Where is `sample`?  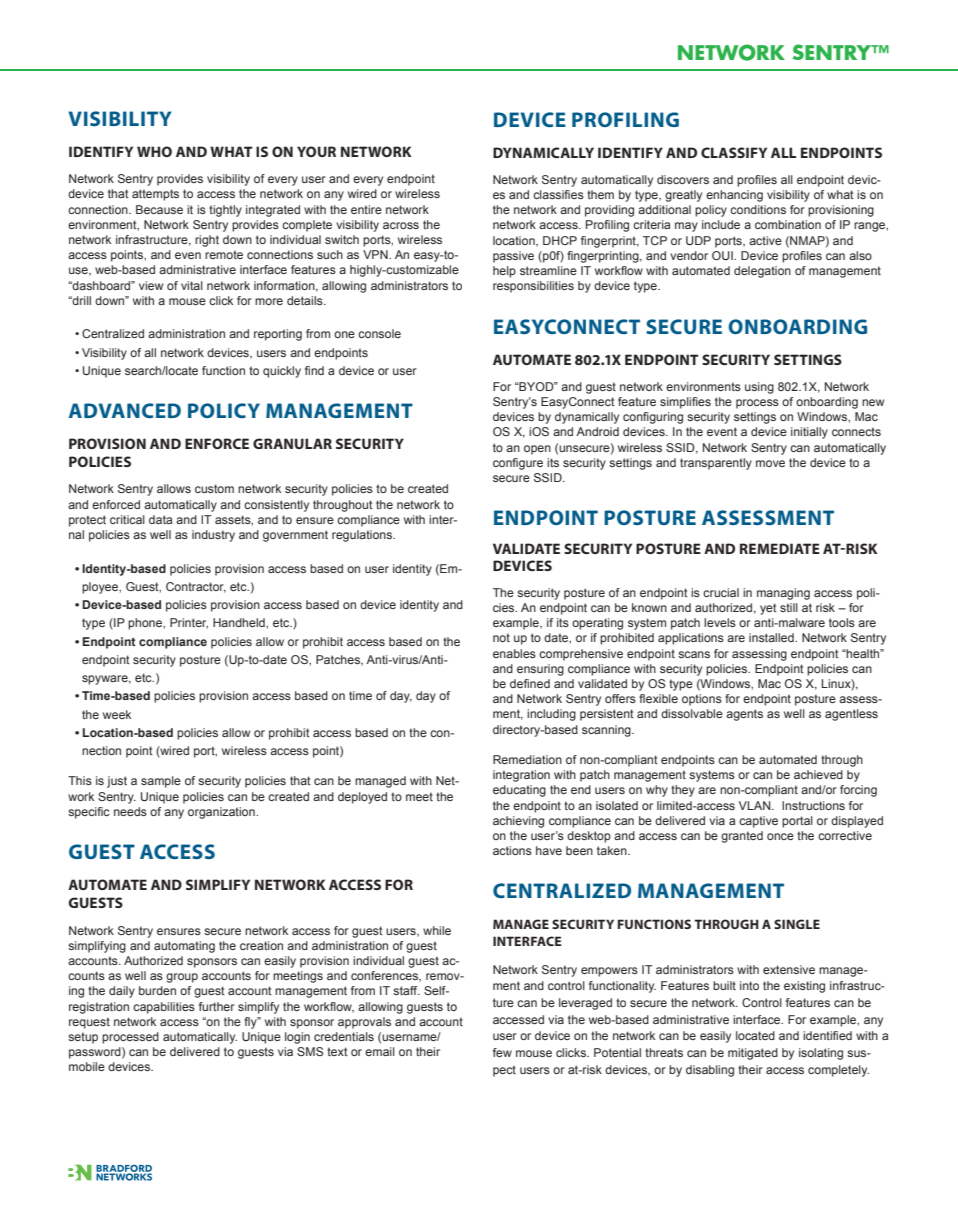
sample is located at coordinates (161, 782).
